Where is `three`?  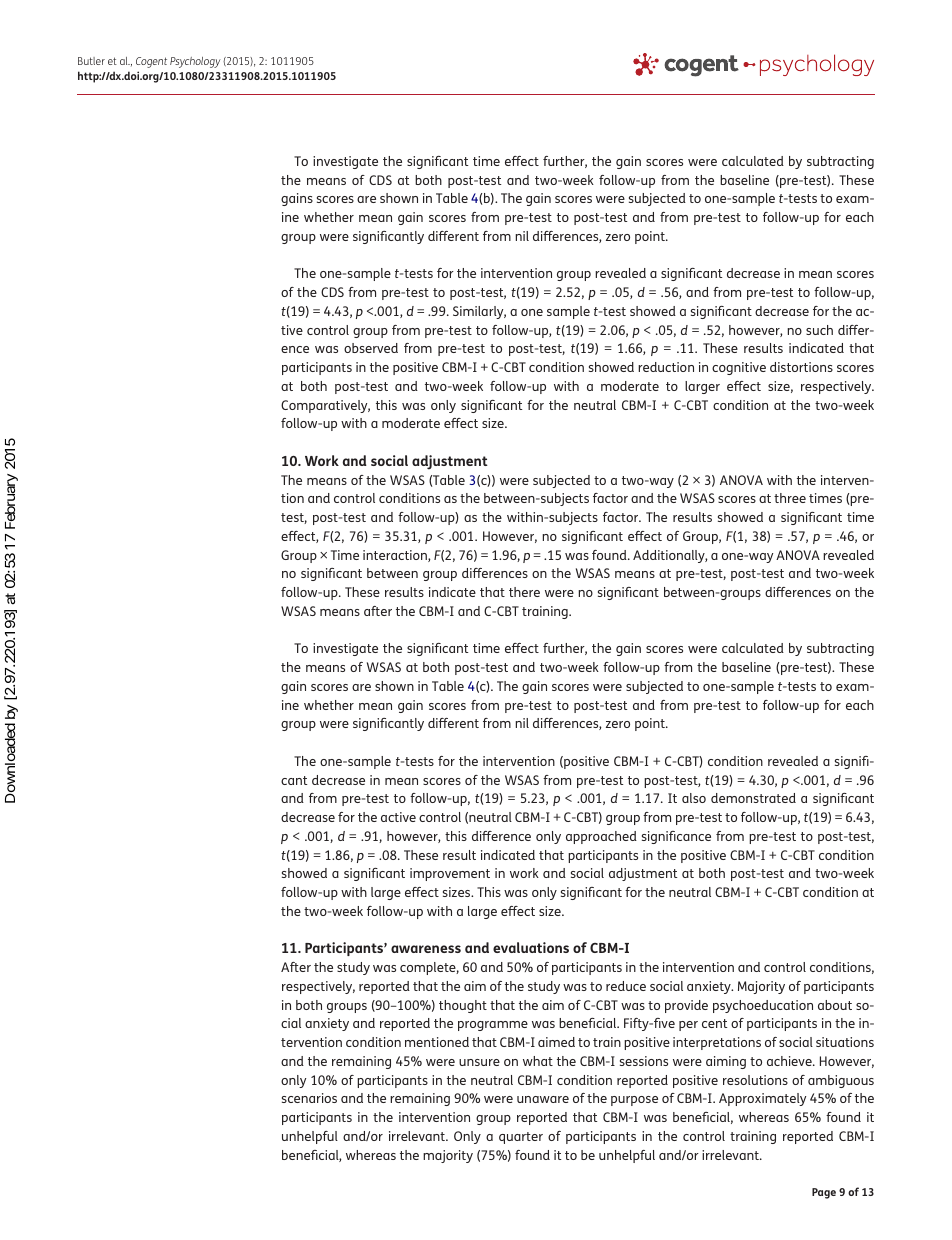 three is located at coordinates (790, 498).
